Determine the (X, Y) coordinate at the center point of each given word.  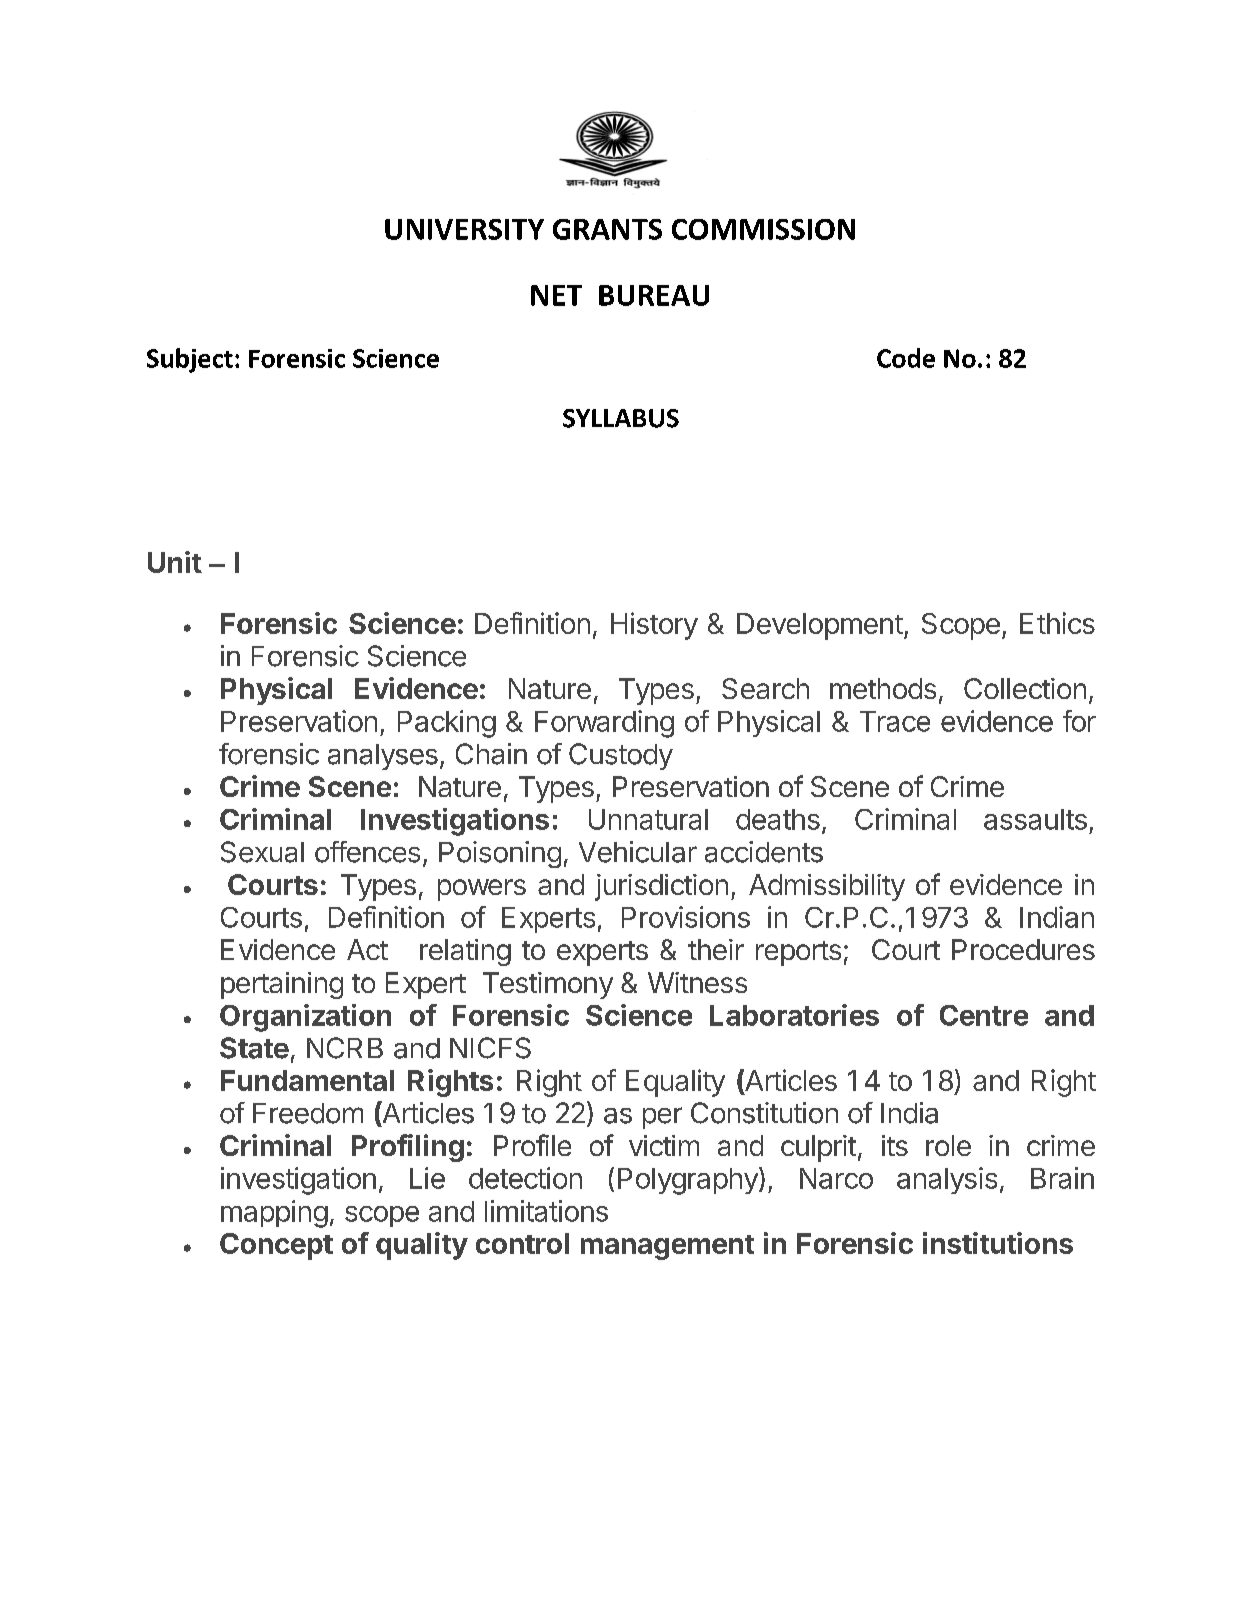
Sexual (262, 852)
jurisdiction (661, 887)
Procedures (1023, 949)
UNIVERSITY (464, 229)
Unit (175, 562)
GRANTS (607, 229)
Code (906, 358)
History (654, 626)
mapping (274, 1214)
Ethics (1057, 623)
